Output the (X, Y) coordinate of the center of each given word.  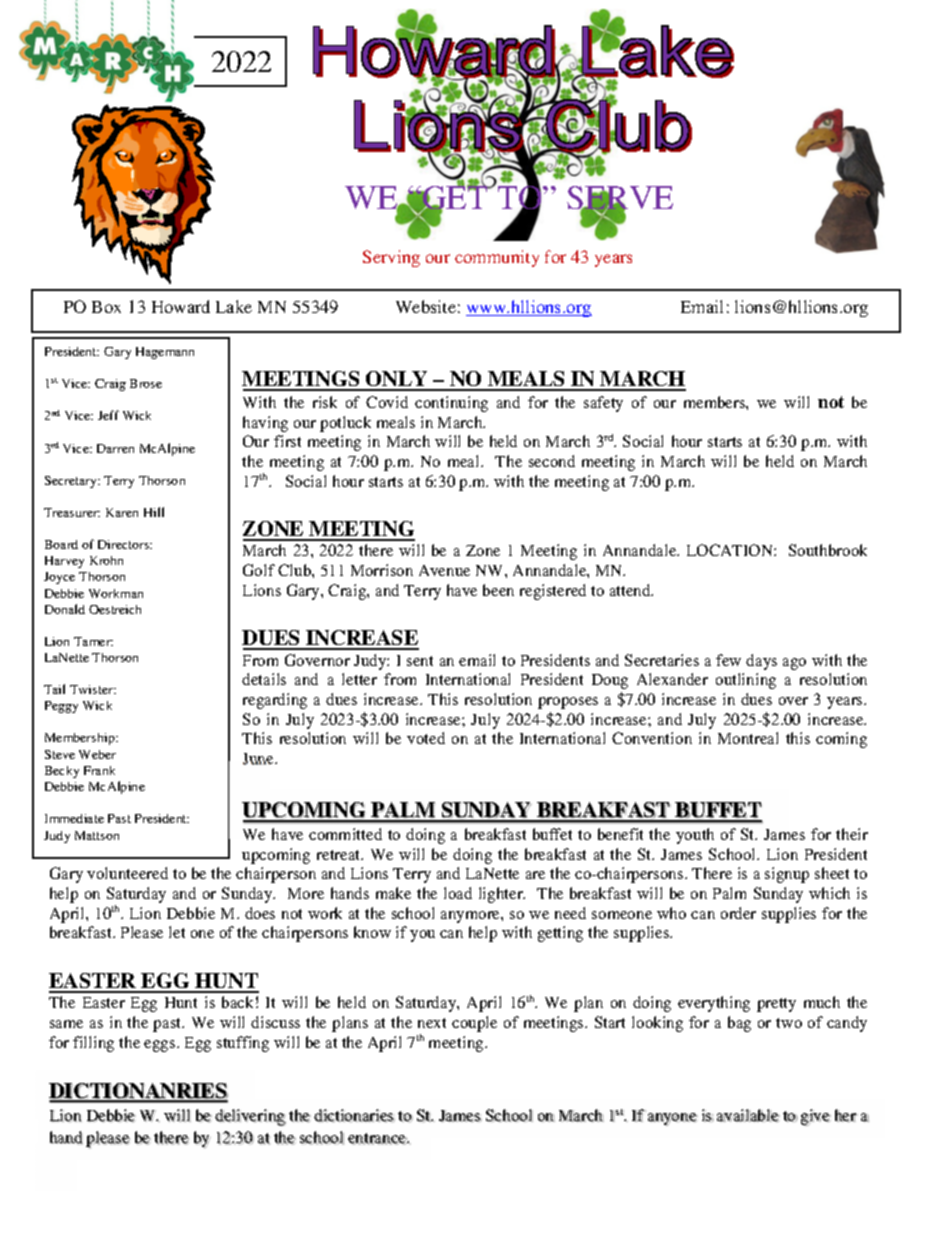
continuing (451, 404)
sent (420, 661)
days (761, 662)
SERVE (620, 199)
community (497, 258)
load (458, 893)
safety (603, 404)
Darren (115, 448)
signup (787, 875)
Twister (93, 689)
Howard (181, 306)
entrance (378, 1139)
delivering (250, 1117)
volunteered (127, 873)
